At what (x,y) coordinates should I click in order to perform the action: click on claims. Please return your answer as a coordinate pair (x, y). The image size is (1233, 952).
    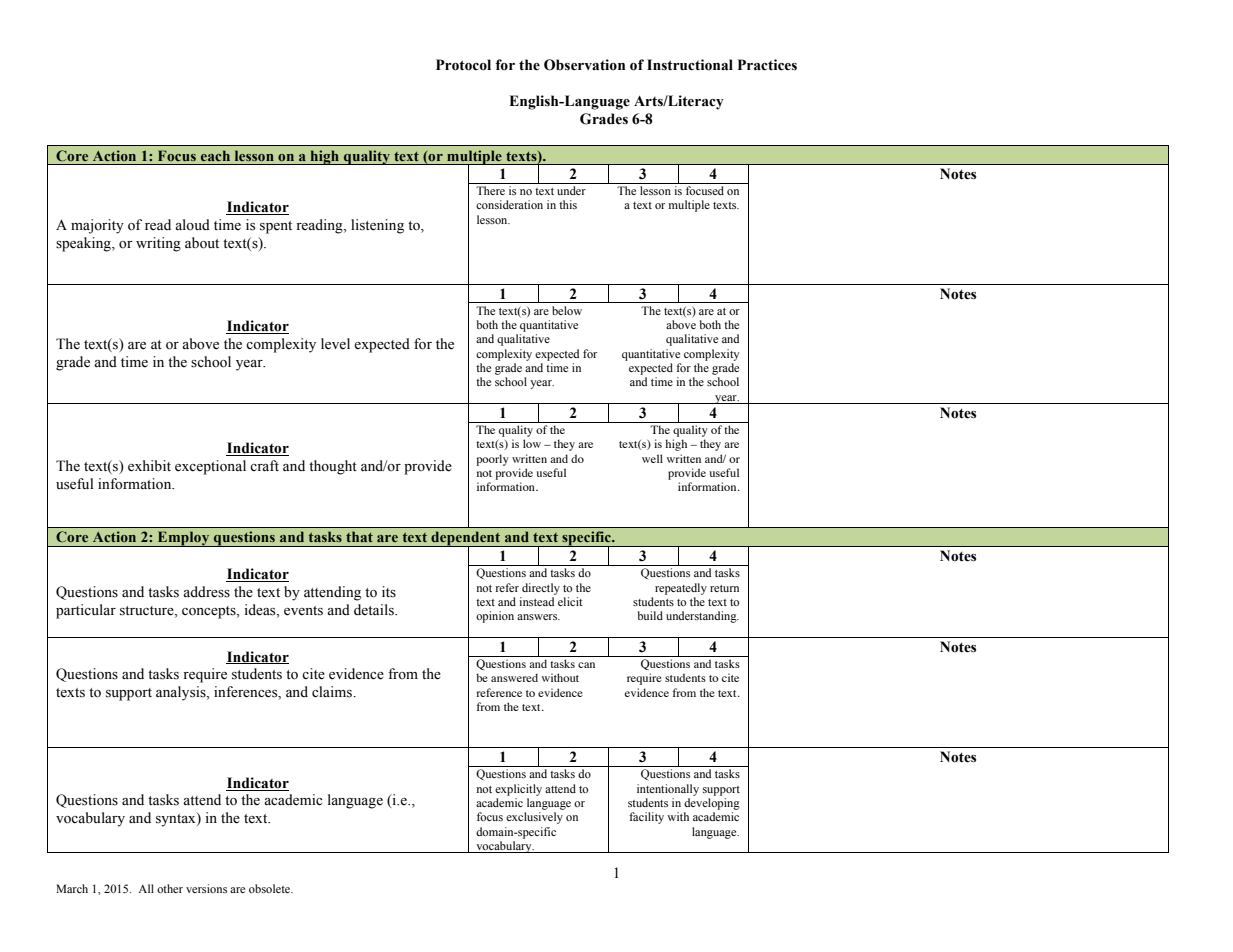
    Looking at the image, I should click on (333, 692).
